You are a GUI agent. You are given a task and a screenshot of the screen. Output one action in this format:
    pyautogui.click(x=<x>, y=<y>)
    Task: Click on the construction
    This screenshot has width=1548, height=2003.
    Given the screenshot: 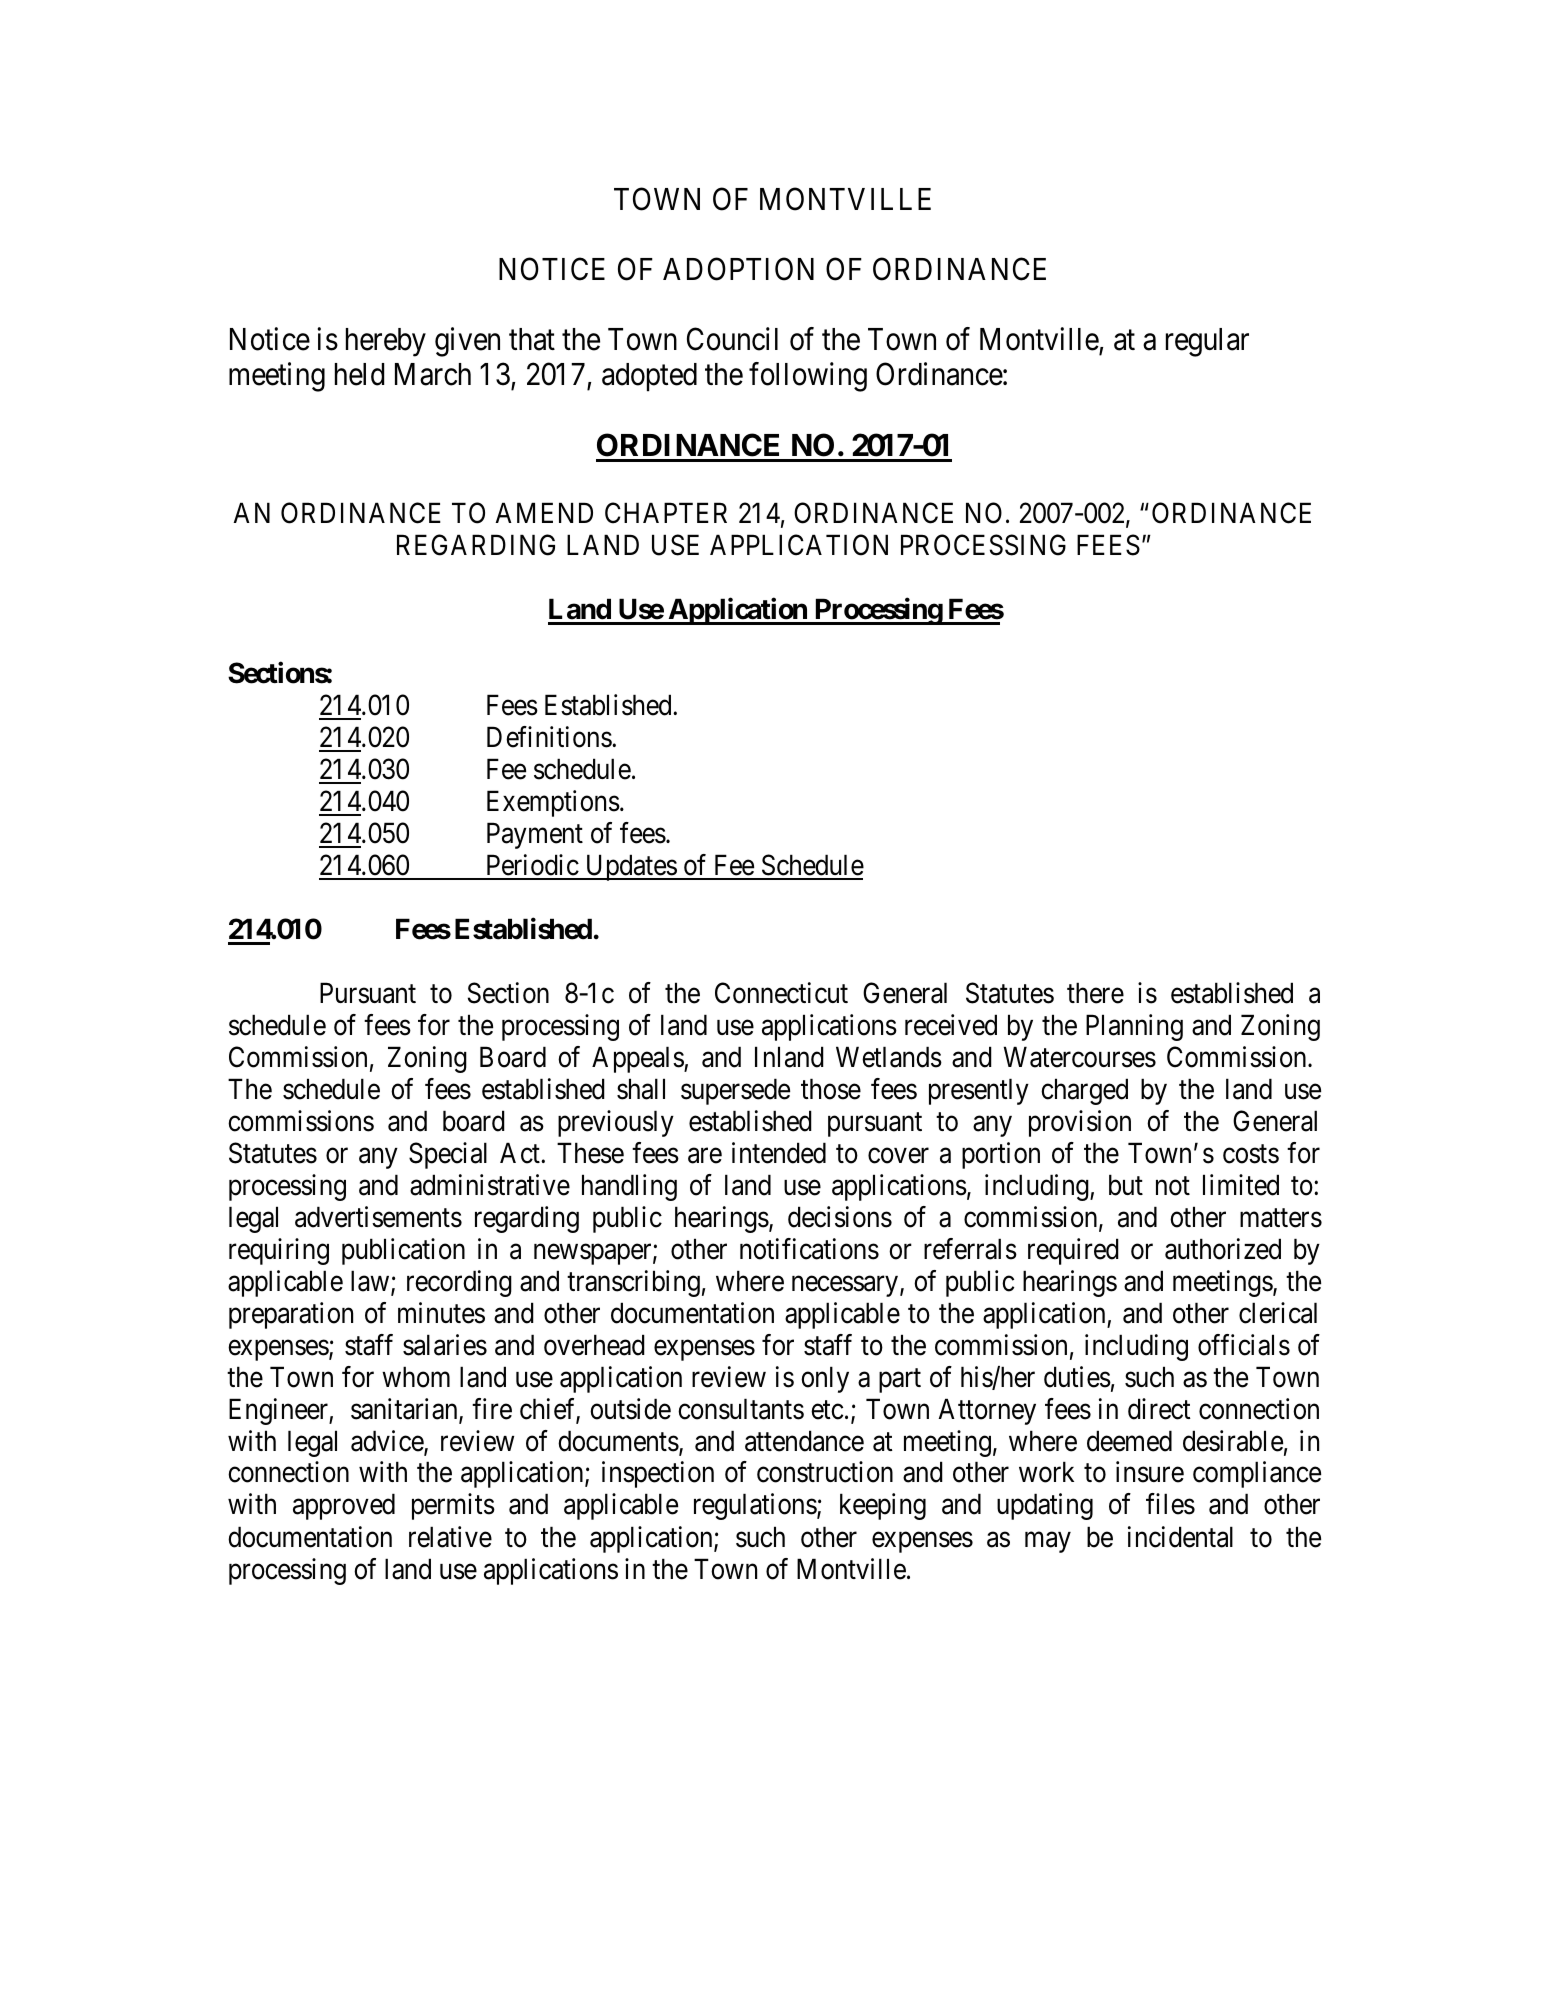 What is the action you would take?
    pyautogui.click(x=825, y=1472)
